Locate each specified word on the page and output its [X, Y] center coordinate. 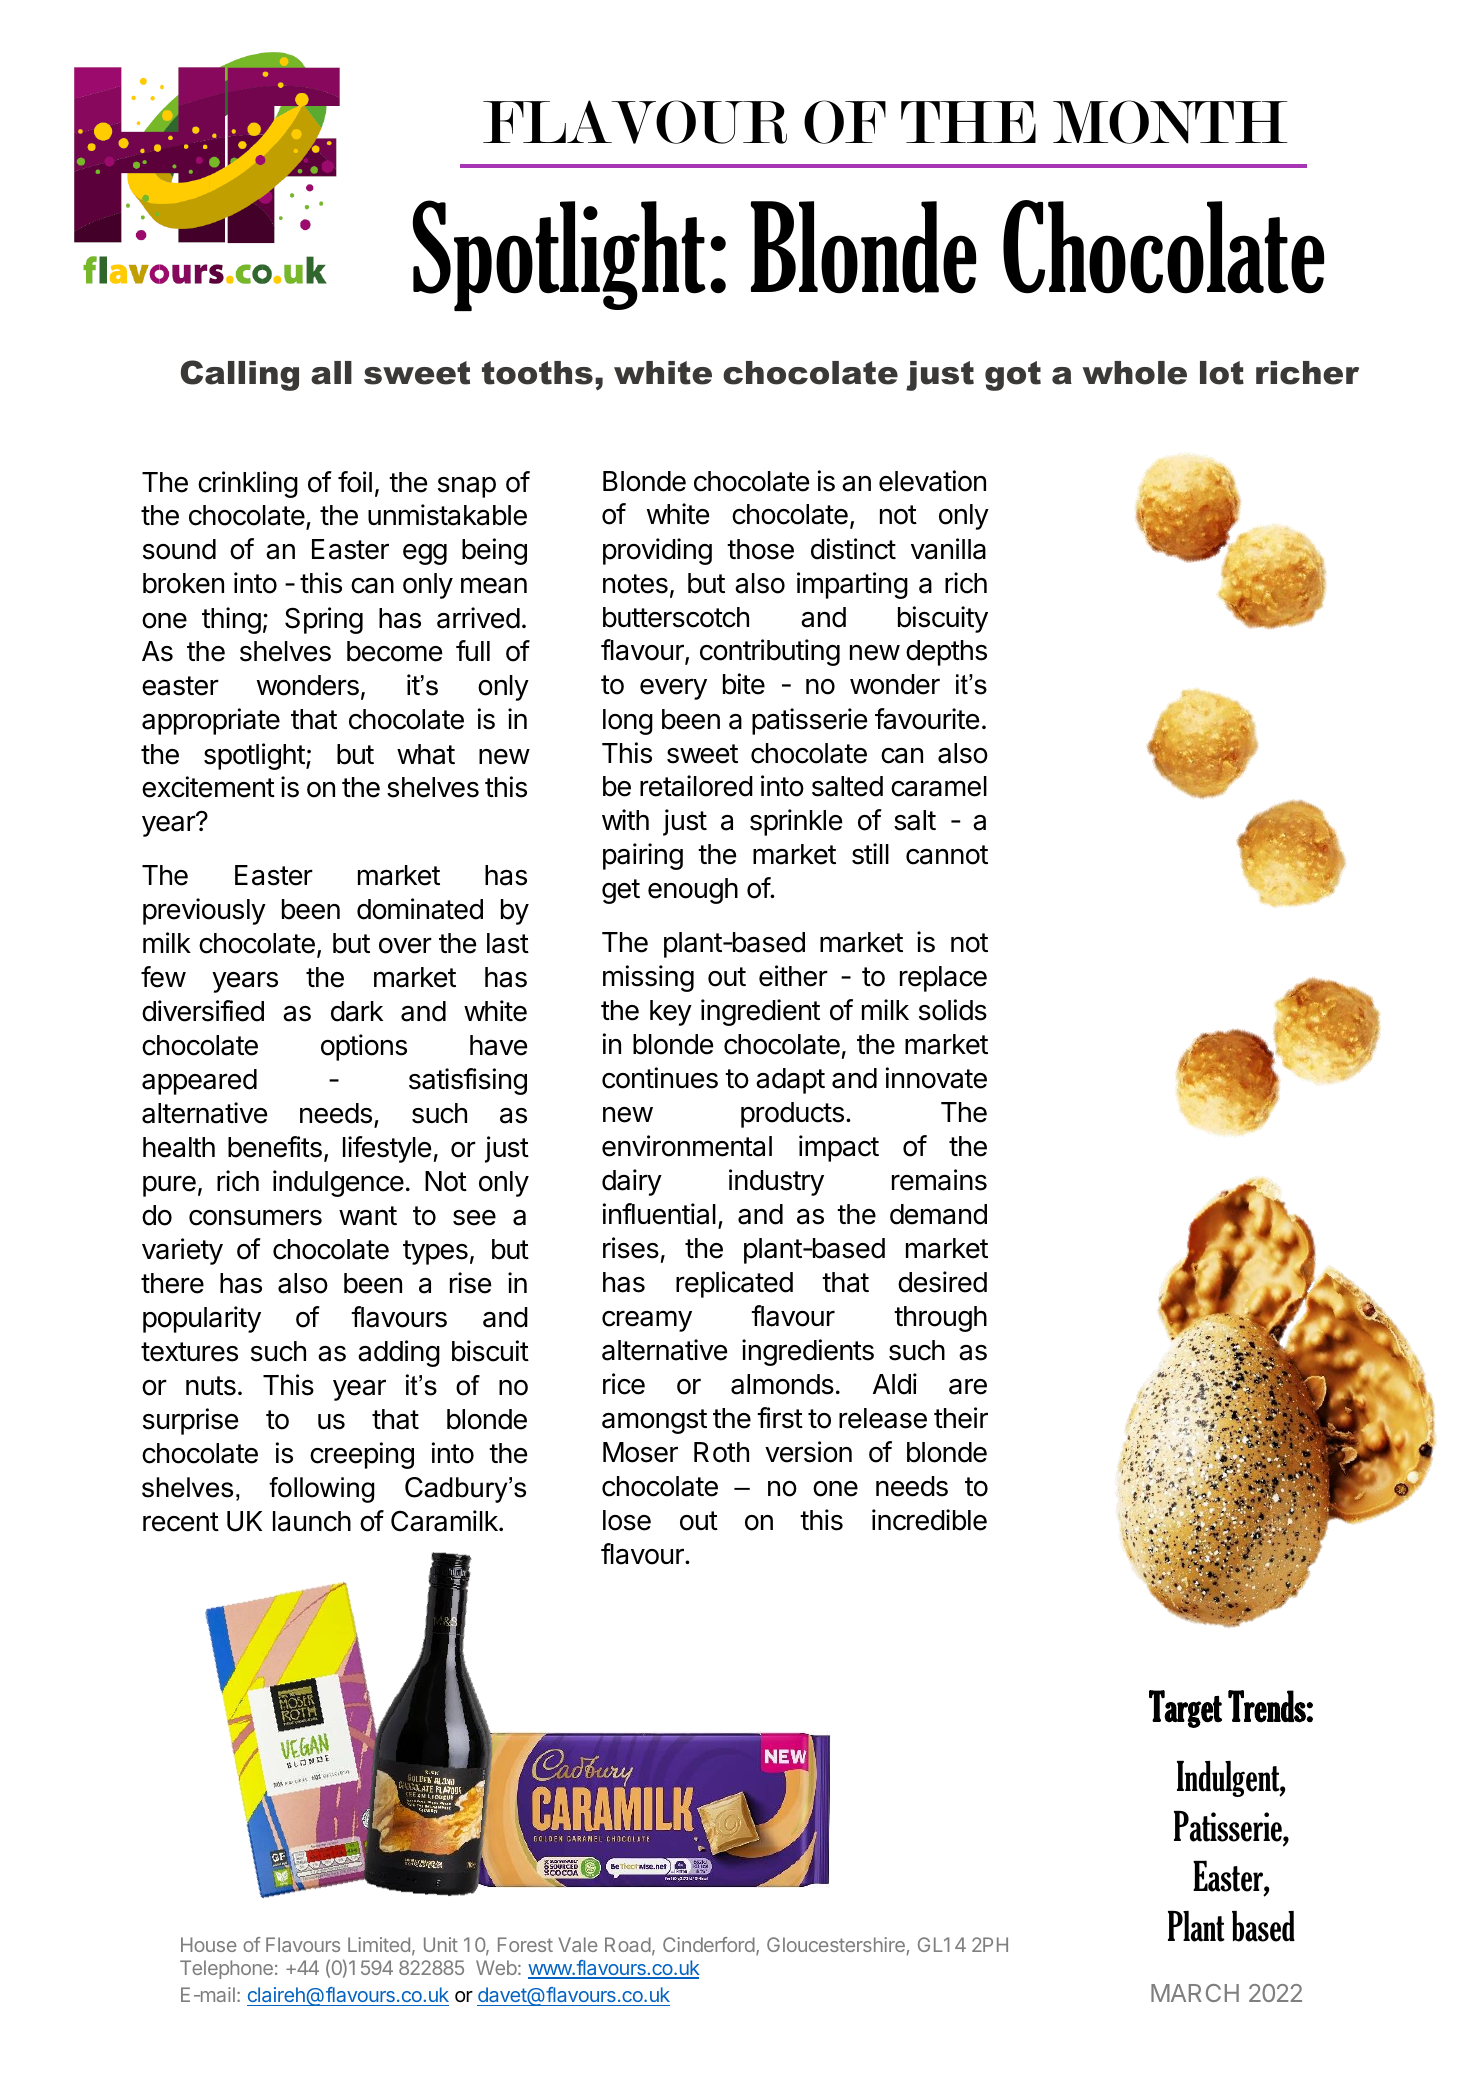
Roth [721, 1452]
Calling [240, 375]
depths [946, 653]
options [364, 1047]
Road [628, 1944]
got [1013, 376]
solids [953, 1010]
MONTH [1170, 122]
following [321, 1490]
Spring [324, 620]
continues [660, 1078]
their [961, 1418]
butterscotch [676, 617]
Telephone [226, 1969]
